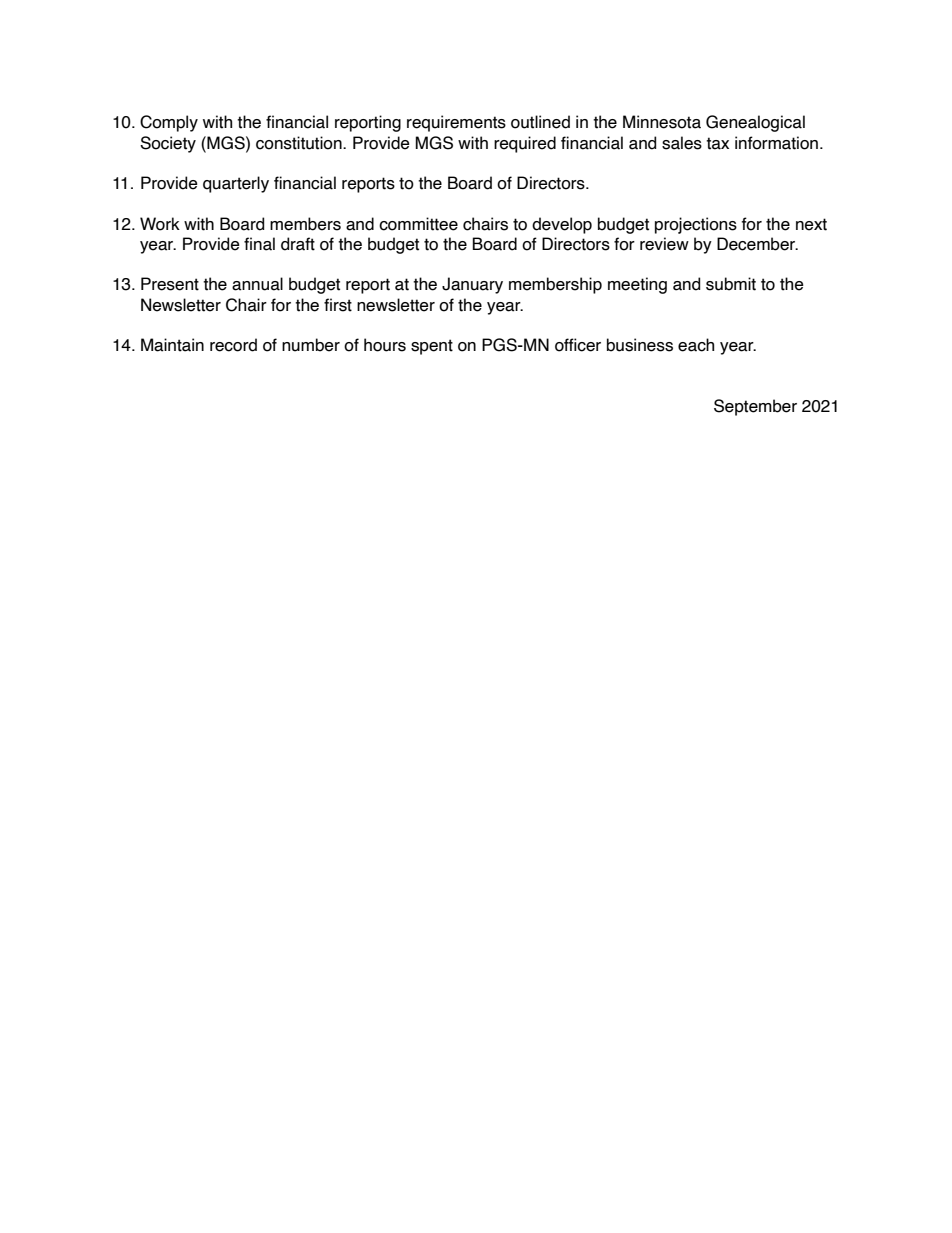  What do you see at coordinates (169, 123) in the image?
I see `Comply` at bounding box center [169, 123].
